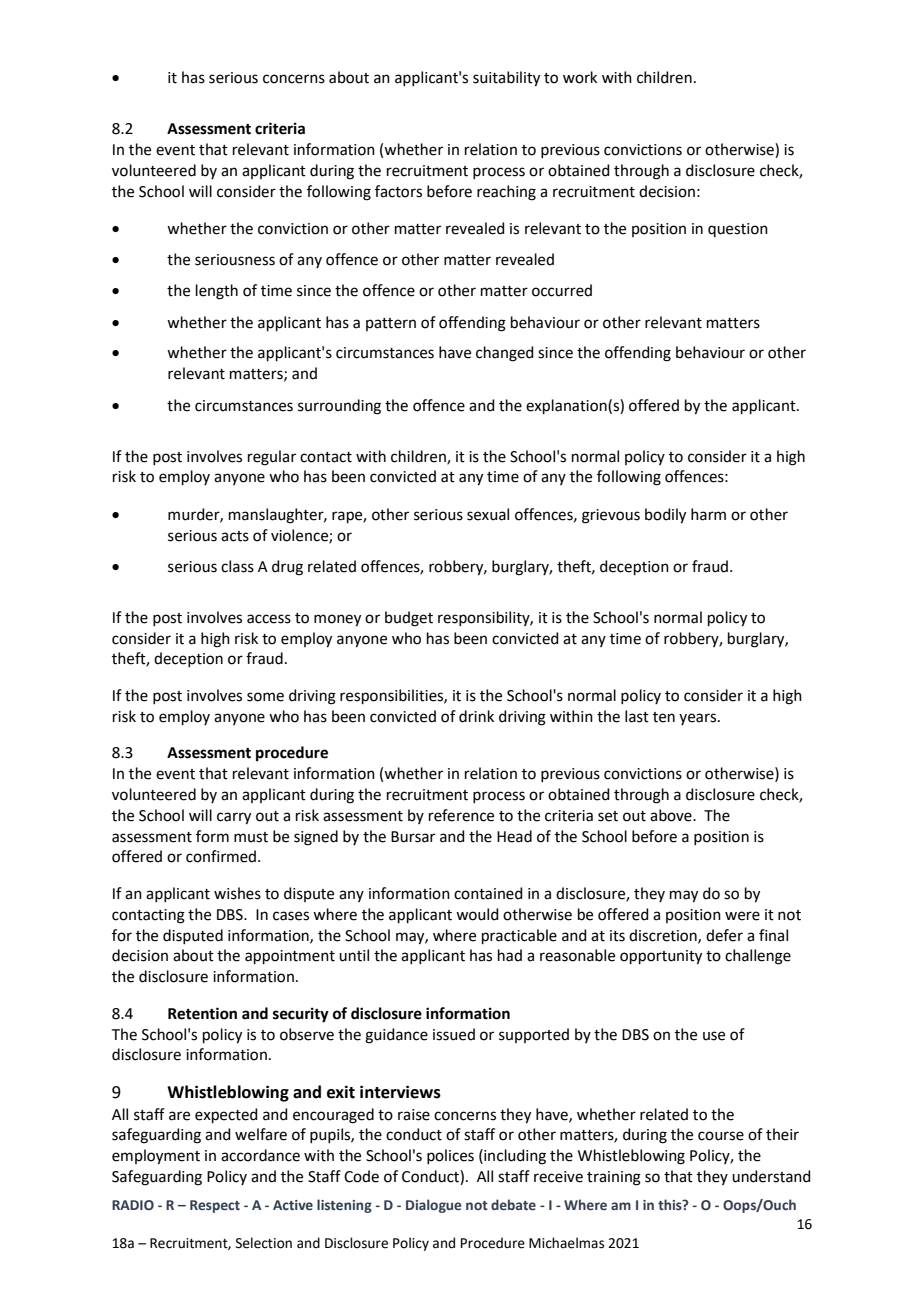  Describe the element at coordinates (708, 514) in the document. I see `harm` at that location.
